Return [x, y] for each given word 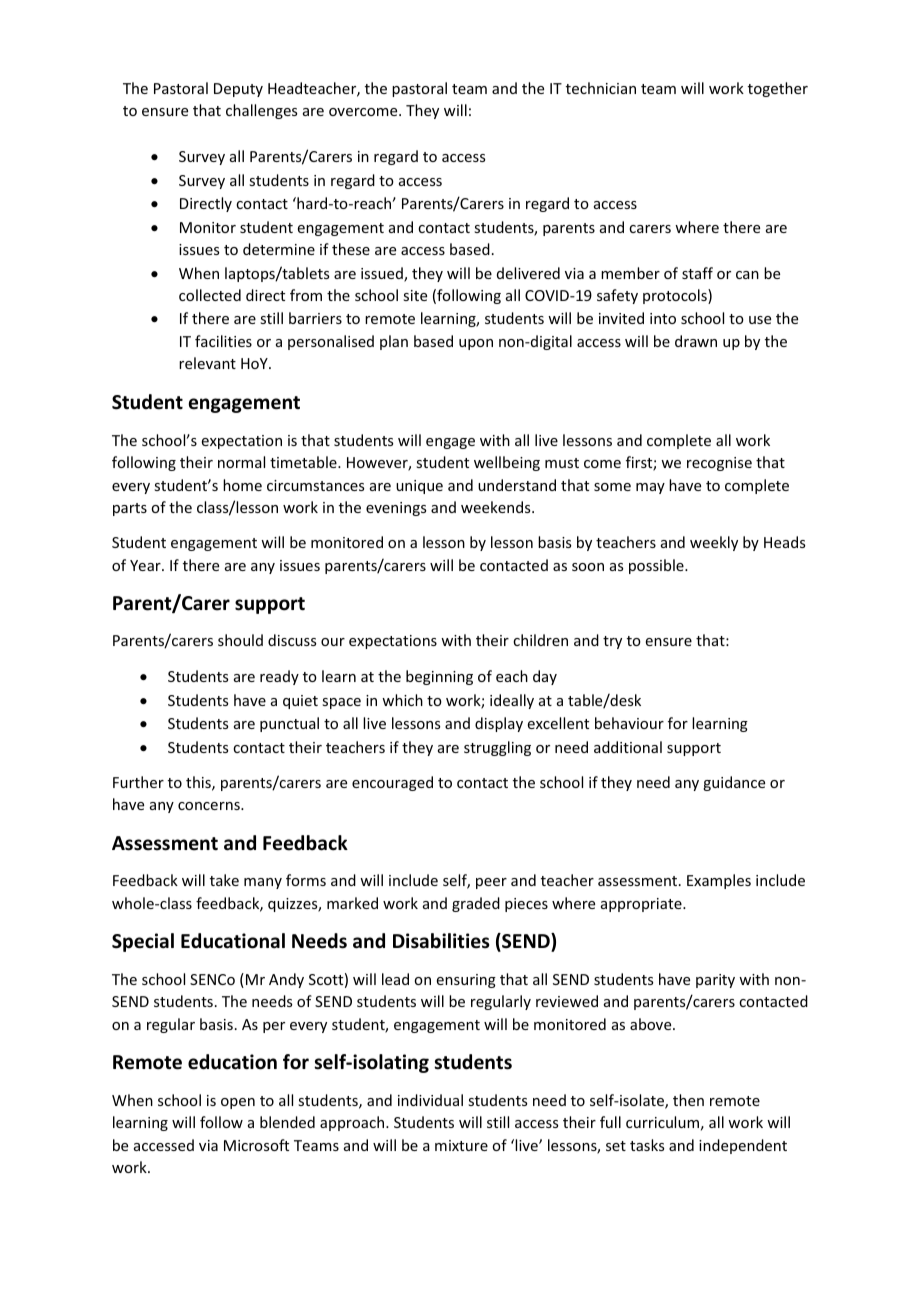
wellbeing [507, 463]
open [238, 1103]
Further [138, 782]
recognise [719, 464]
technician [601, 88]
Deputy [238, 90]
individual [430, 1100]
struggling [497, 748]
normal [241, 462]
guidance [734, 783]
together [778, 89]
